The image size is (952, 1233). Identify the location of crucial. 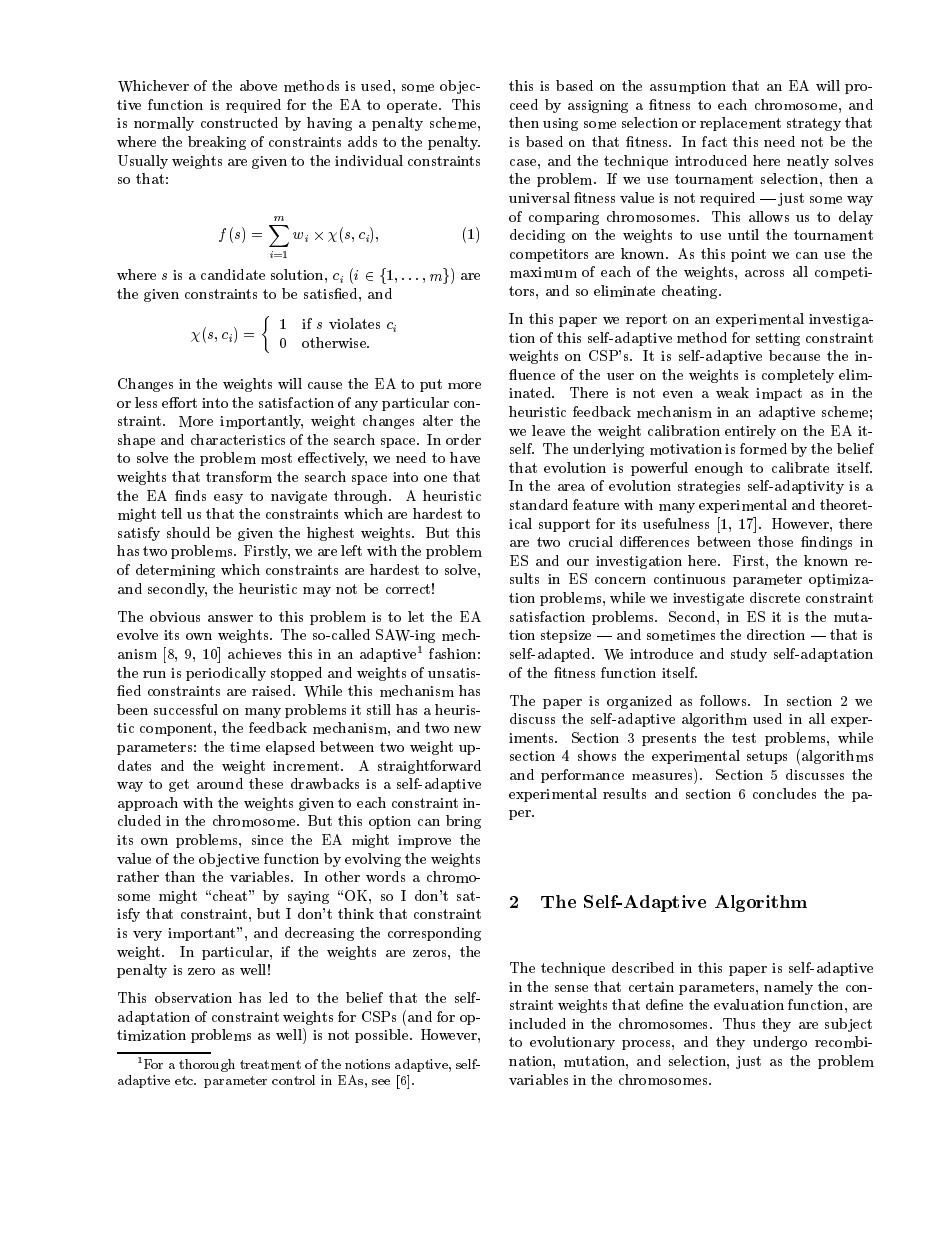
(591, 541).
